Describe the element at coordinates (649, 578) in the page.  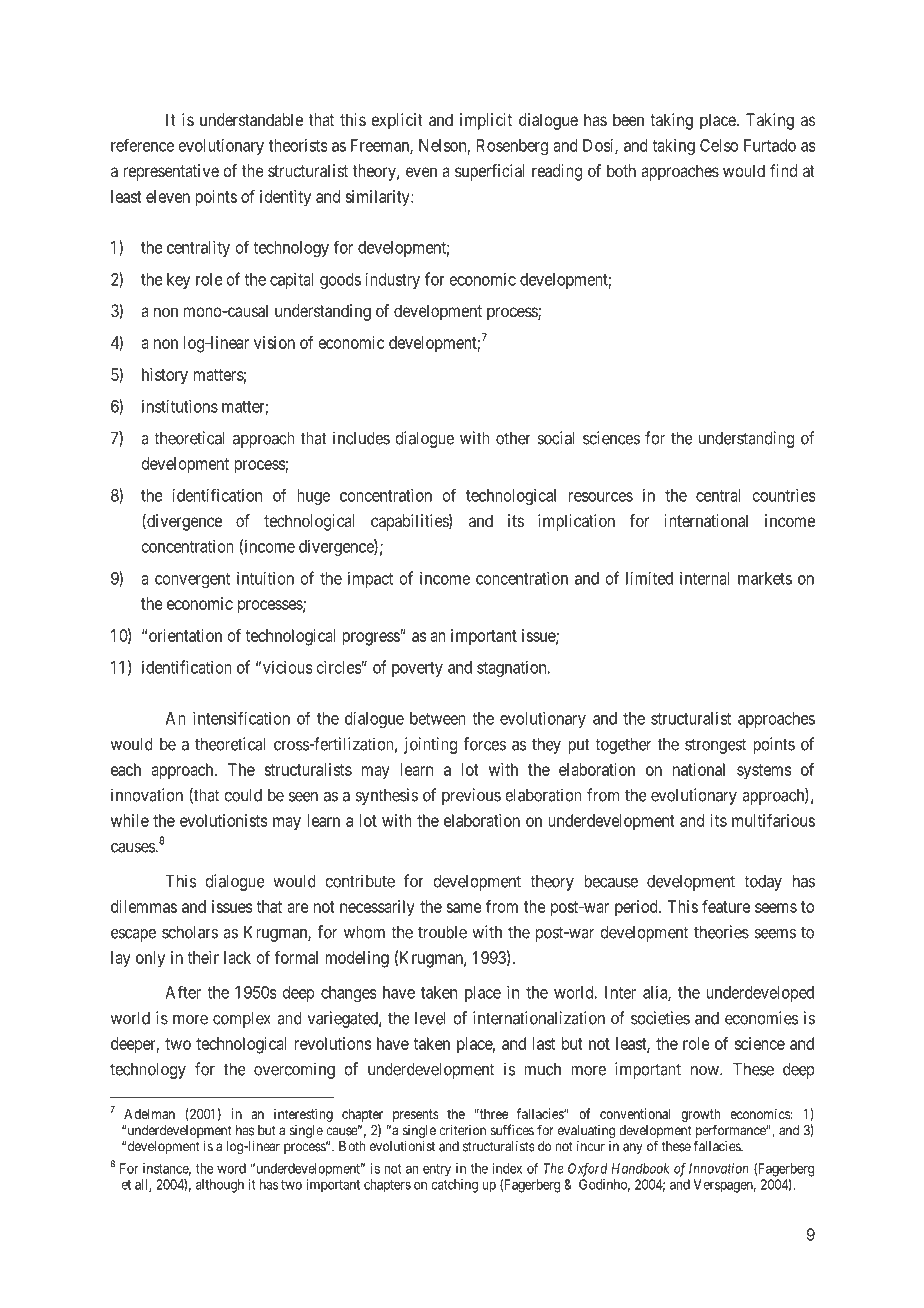
I see `limited` at that location.
